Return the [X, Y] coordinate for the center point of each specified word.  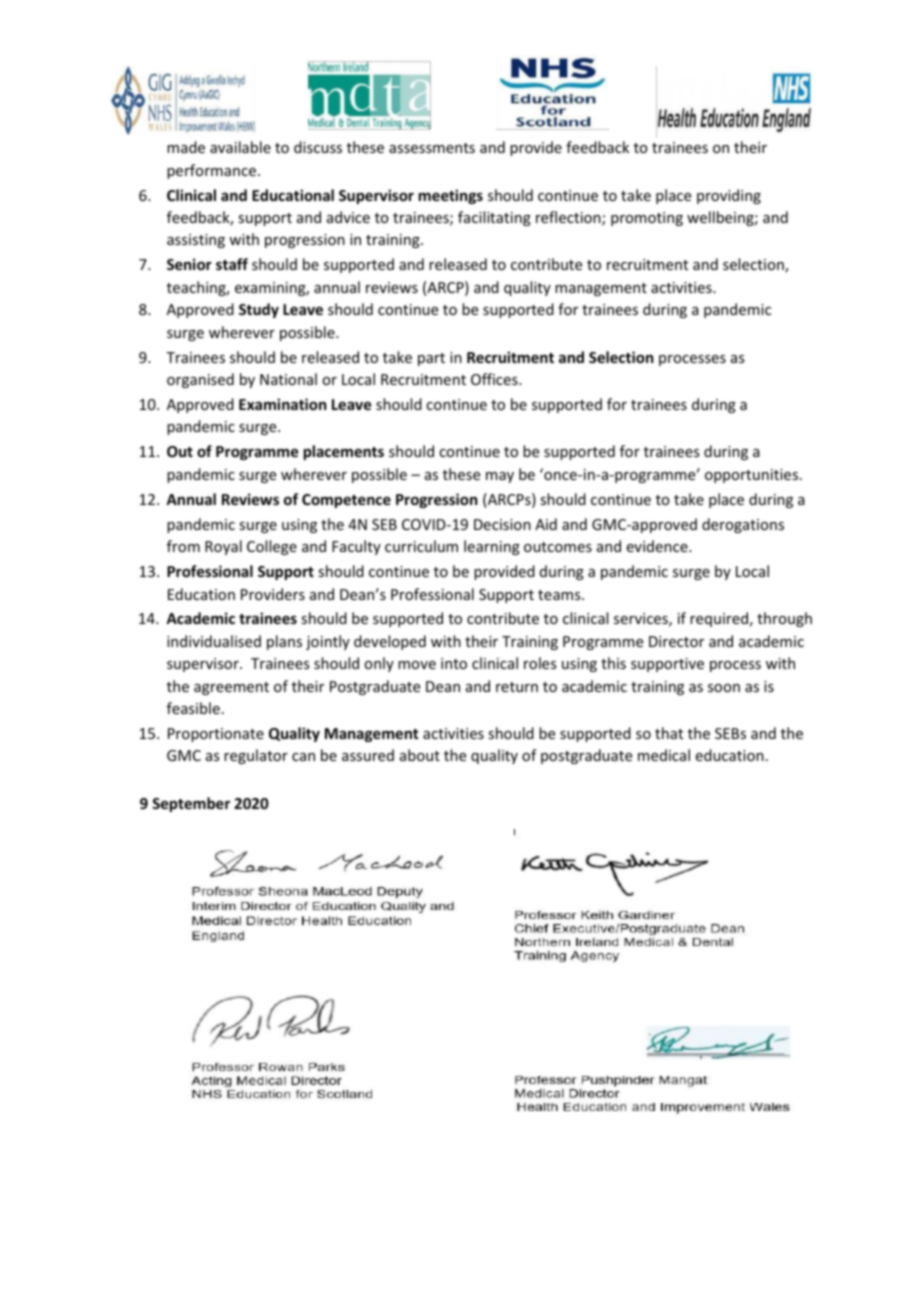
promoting [647, 219]
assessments [432, 148]
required [719, 619]
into [454, 663]
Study [259, 310]
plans [284, 642]
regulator [256, 756]
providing [729, 196]
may [500, 477]
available [240, 147]
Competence [346, 501]
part [431, 359]
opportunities [751, 476]
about [420, 755]
